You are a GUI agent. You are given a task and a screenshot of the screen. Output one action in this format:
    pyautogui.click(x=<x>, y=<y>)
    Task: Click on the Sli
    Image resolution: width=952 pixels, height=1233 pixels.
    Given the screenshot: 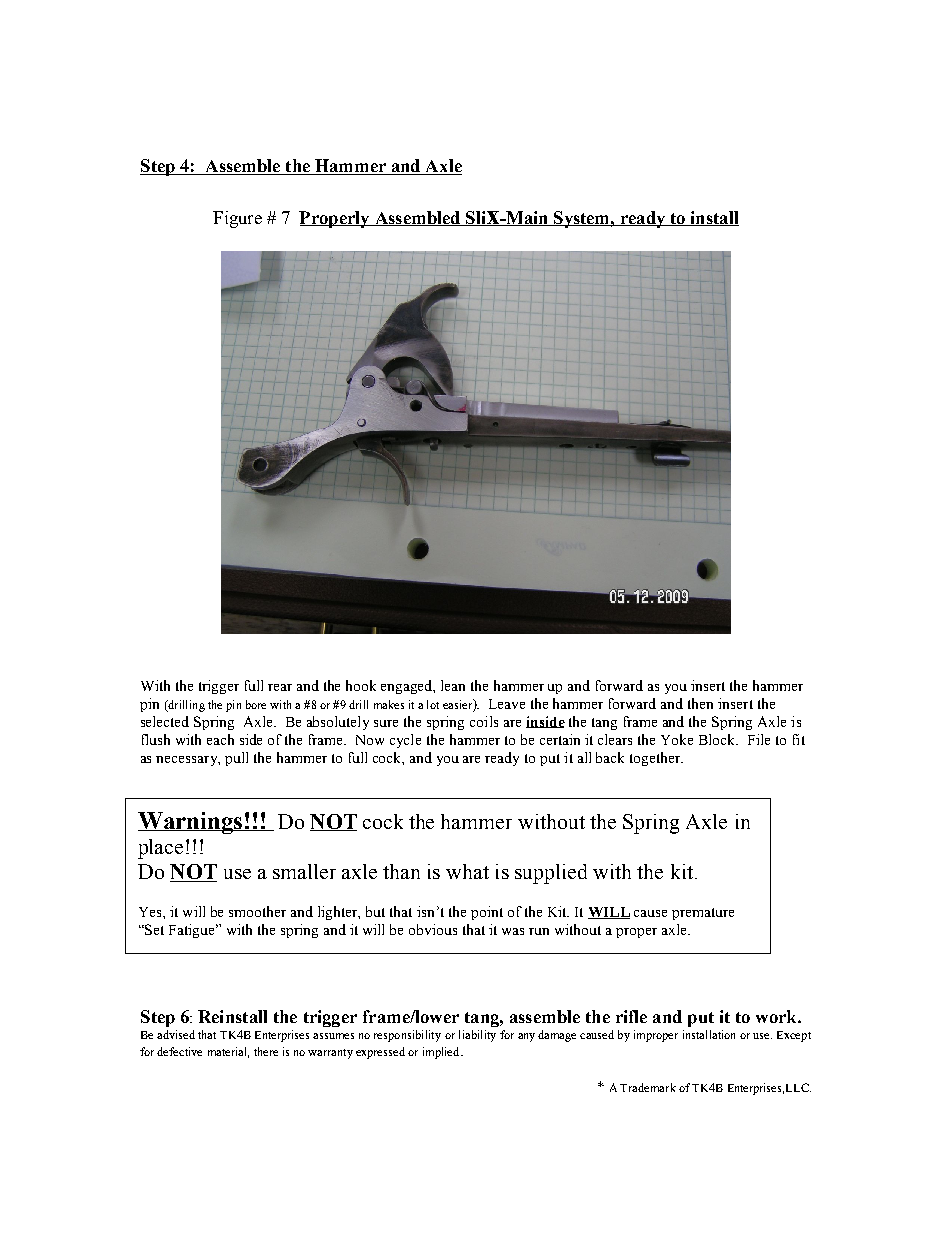 What is the action you would take?
    pyautogui.click(x=475, y=218)
